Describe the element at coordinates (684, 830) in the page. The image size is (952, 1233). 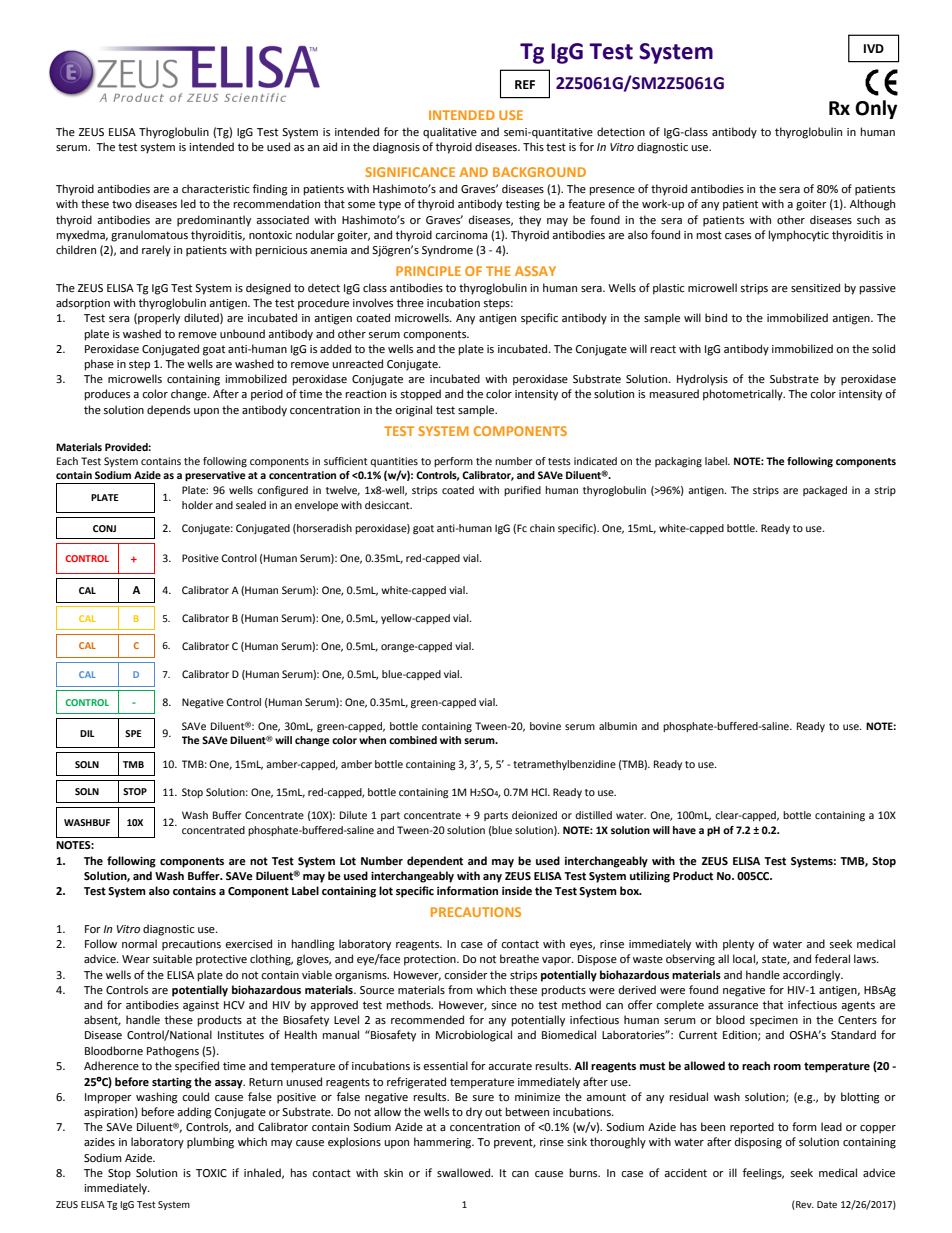
I see `have` at that location.
